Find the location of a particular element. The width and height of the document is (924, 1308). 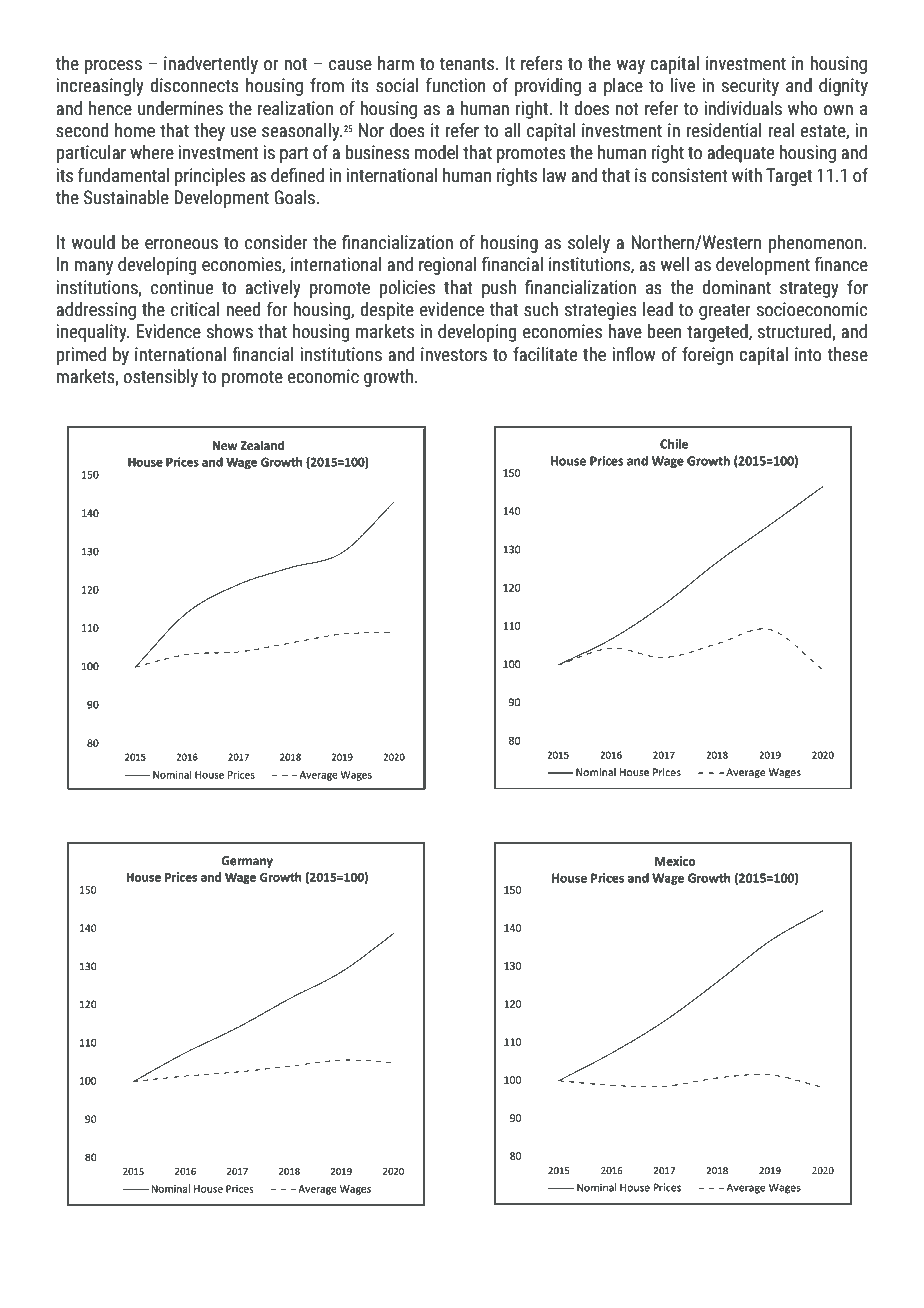

erroneous is located at coordinates (181, 244).
